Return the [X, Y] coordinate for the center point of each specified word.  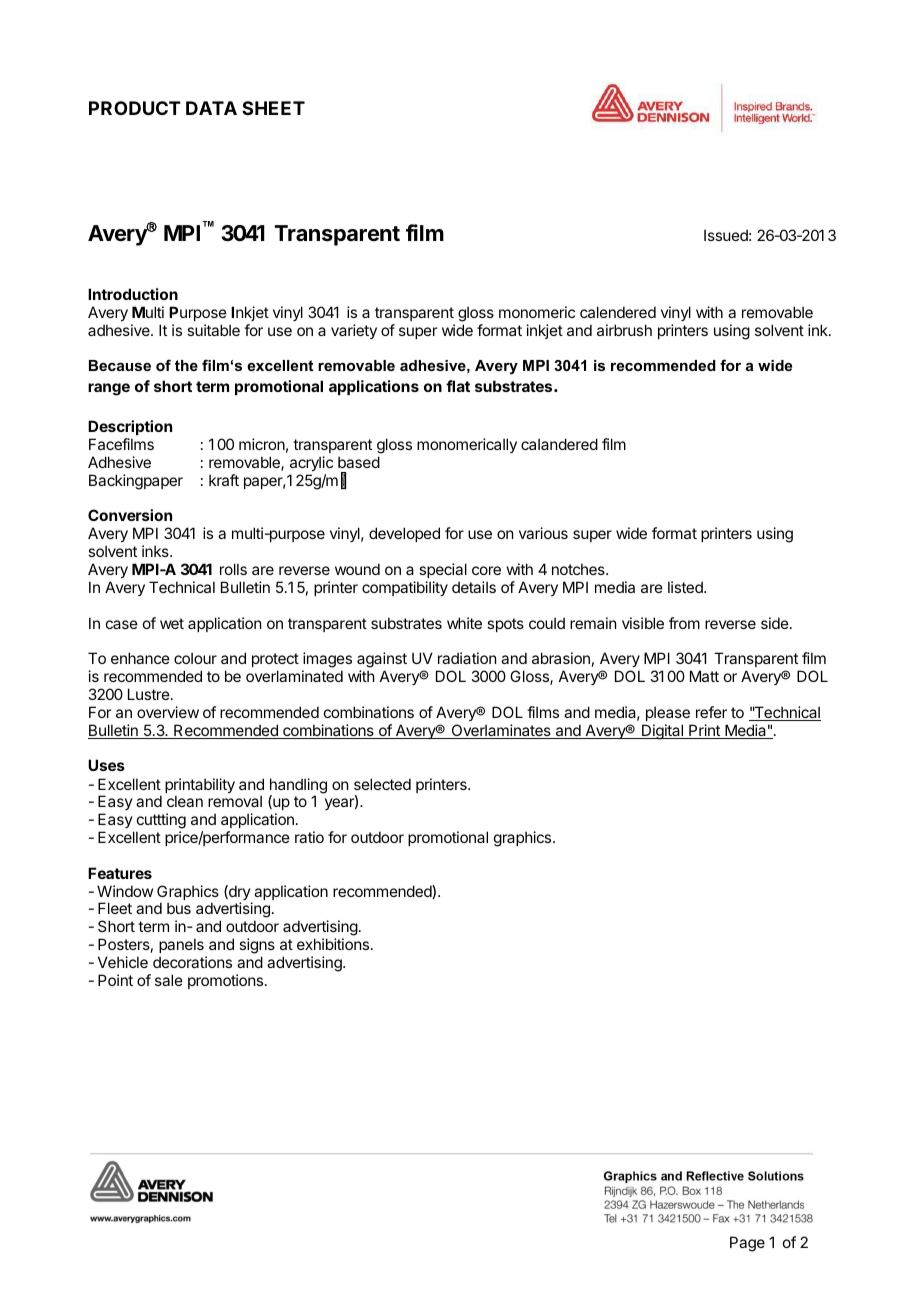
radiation [467, 658]
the [186, 365]
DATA [211, 108]
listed [686, 587]
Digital [662, 732]
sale [169, 980]
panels [181, 945]
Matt [704, 676]
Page [747, 1244]
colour [195, 658]
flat [458, 386]
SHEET [273, 108]
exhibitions [334, 944]
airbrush [624, 330]
